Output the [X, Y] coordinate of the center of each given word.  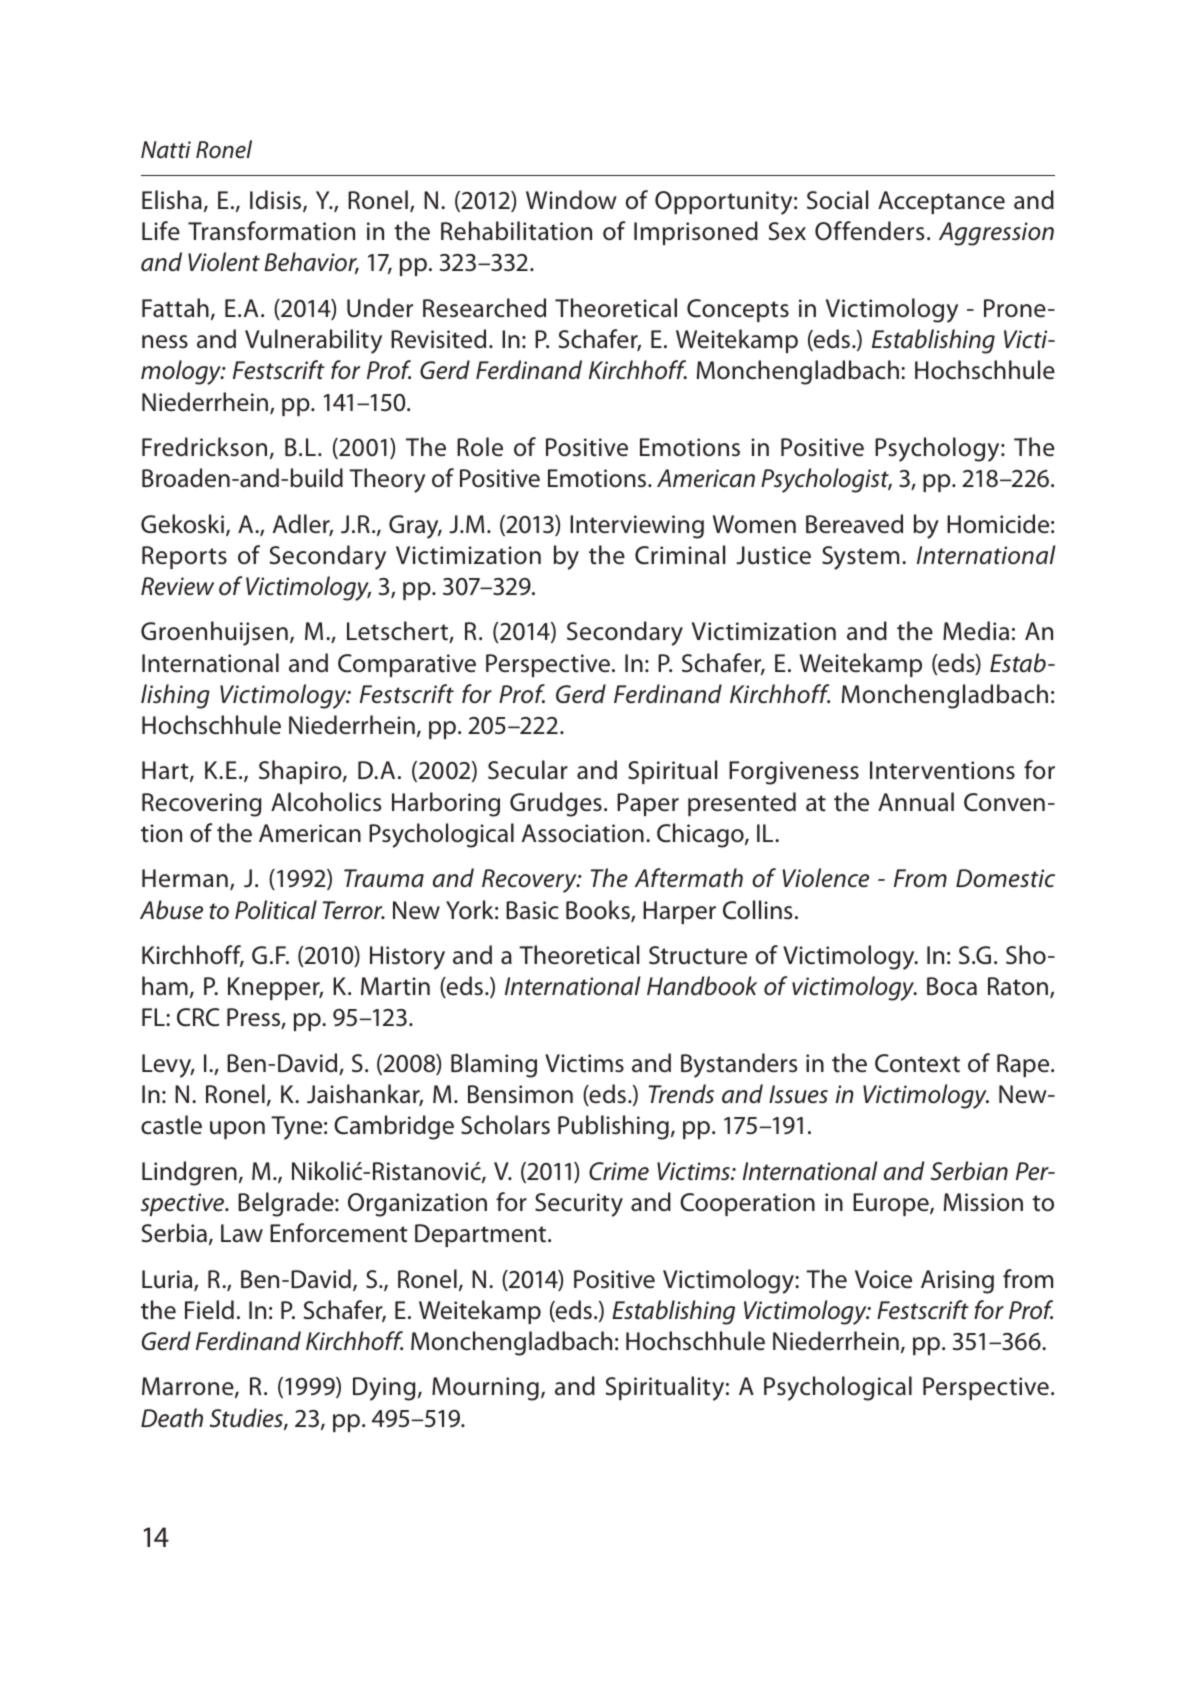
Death [172, 1418]
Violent [224, 262]
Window [571, 200]
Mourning [485, 1389]
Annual [916, 802]
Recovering [202, 805]
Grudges [556, 804]
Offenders [869, 231]
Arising [957, 1282]
